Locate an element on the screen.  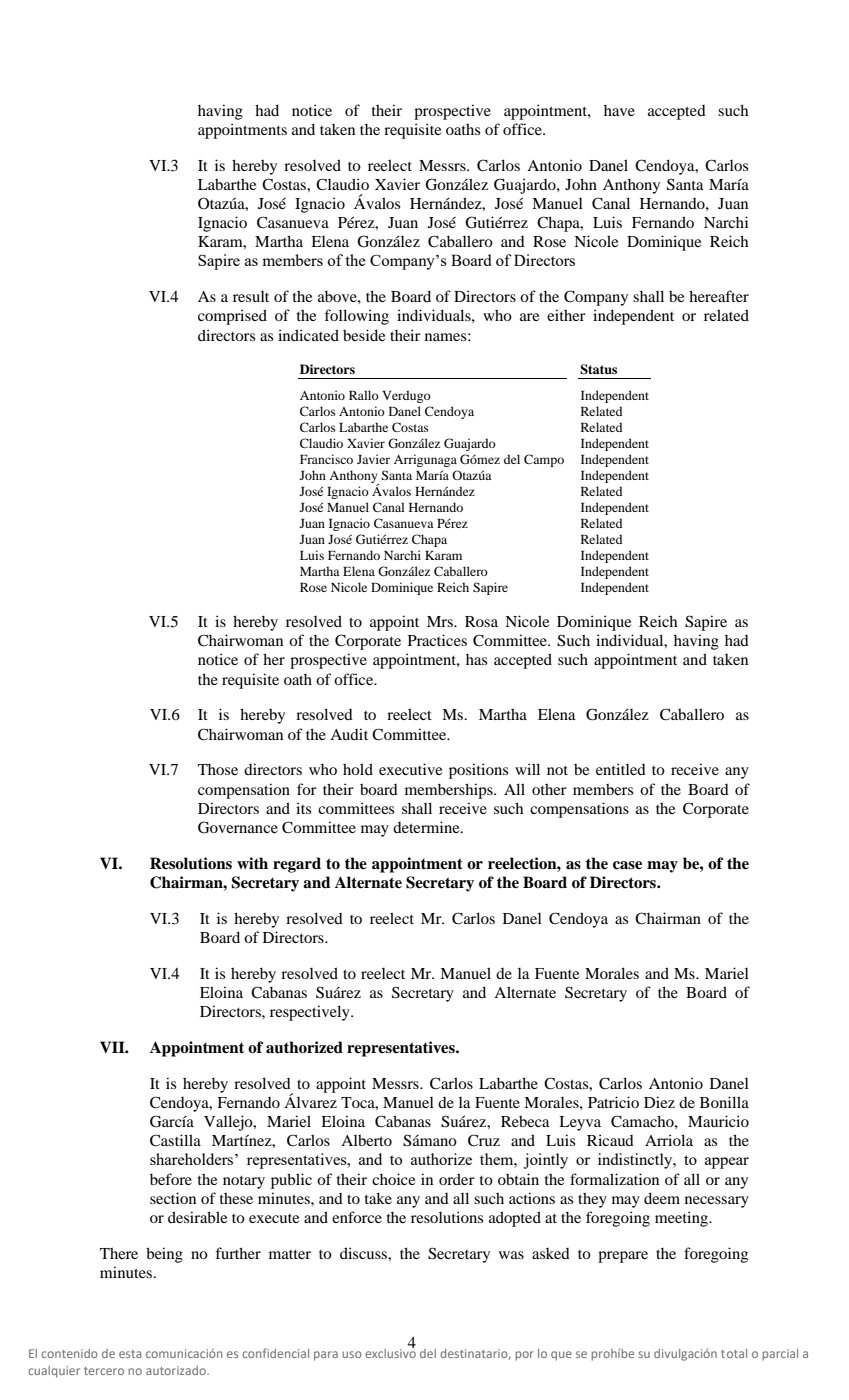
following is located at coordinates (356, 317).
